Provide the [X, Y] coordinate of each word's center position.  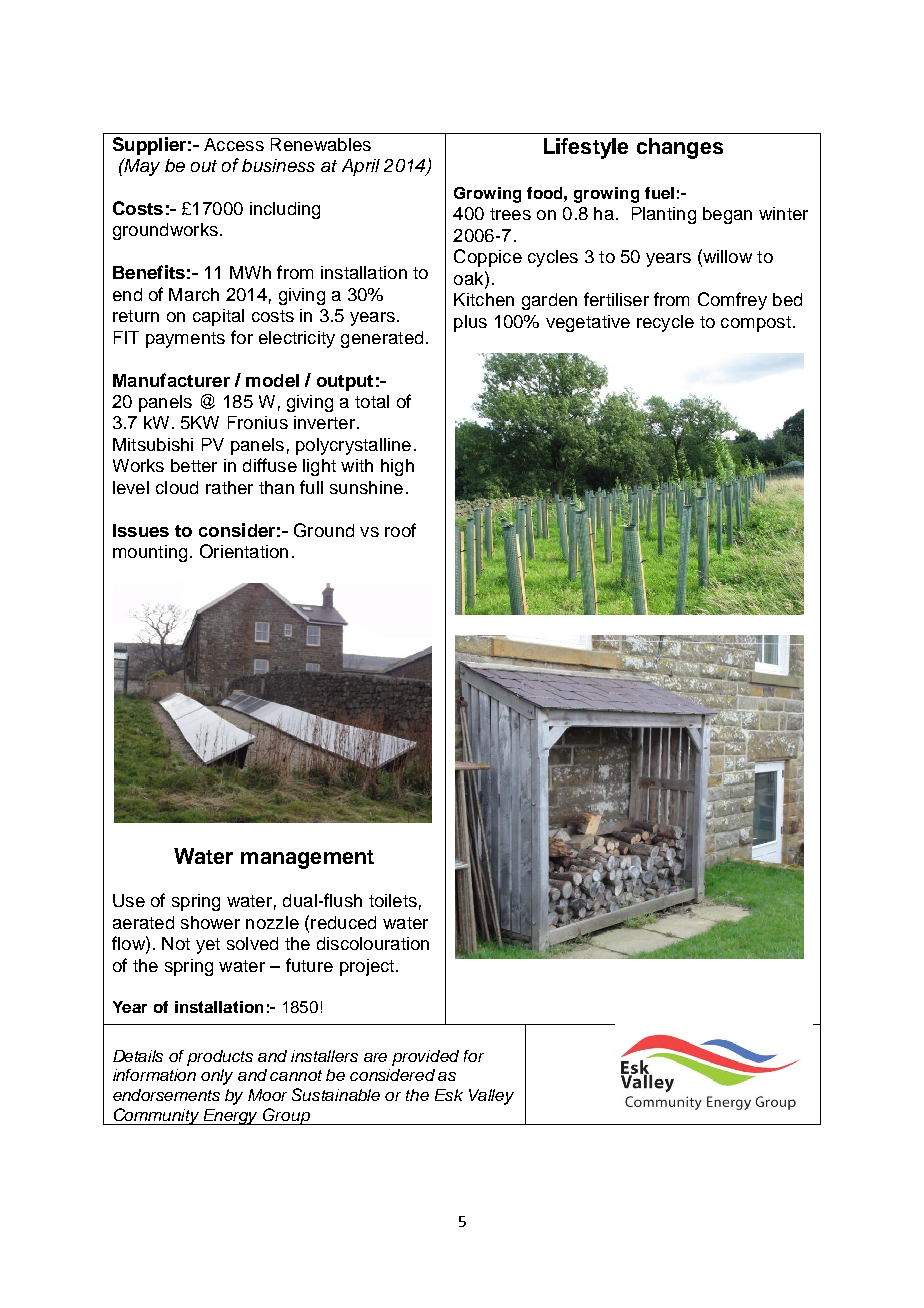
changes [680, 148]
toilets [393, 900]
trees [510, 214]
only [217, 1077]
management [307, 859]
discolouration [373, 943]
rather [229, 487]
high [397, 467]
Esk [449, 1095]
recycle [665, 323]
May [141, 167]
